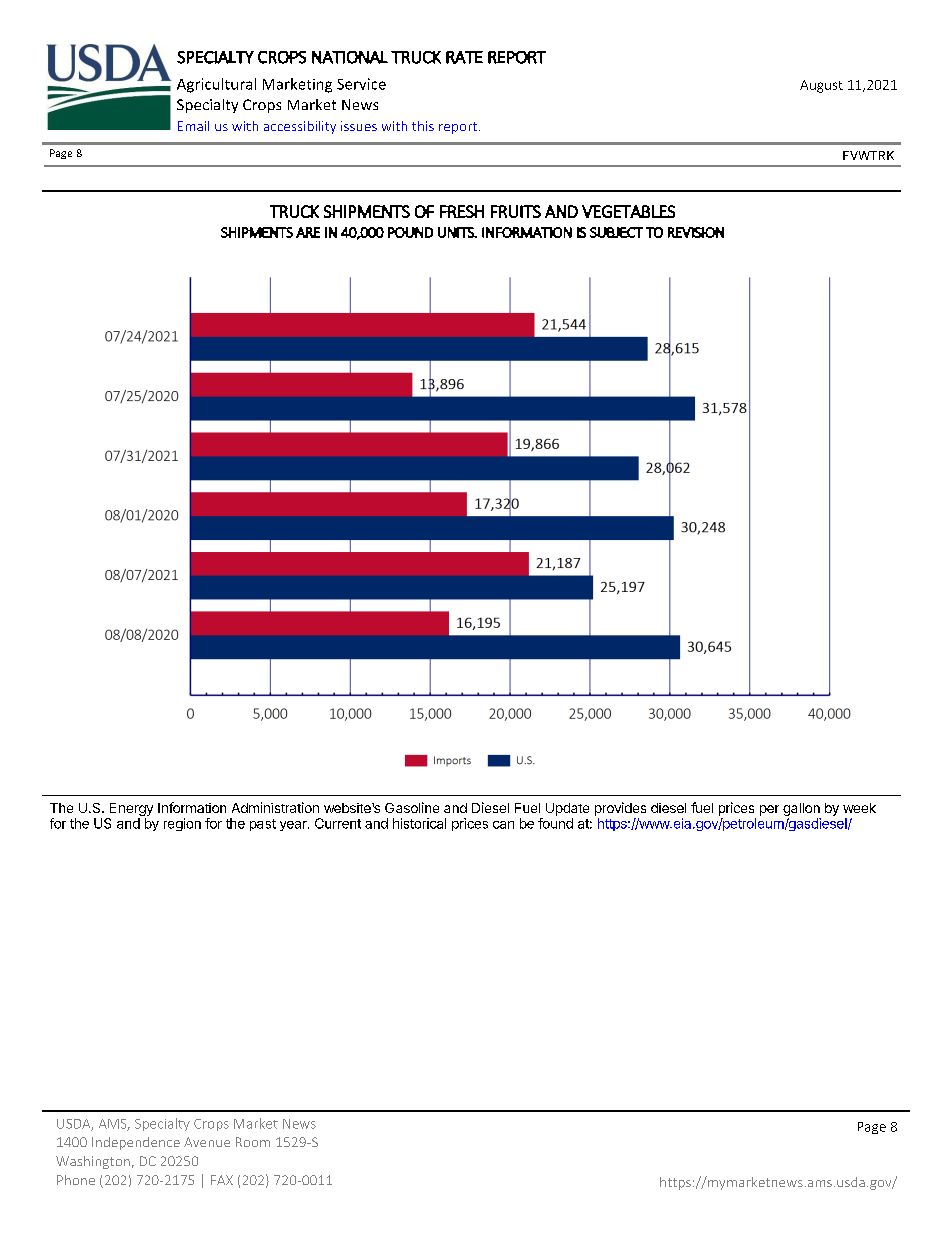 The width and height of the screenshot is (952, 1233). What do you see at coordinates (859, 808) in the screenshot?
I see `week` at bounding box center [859, 808].
